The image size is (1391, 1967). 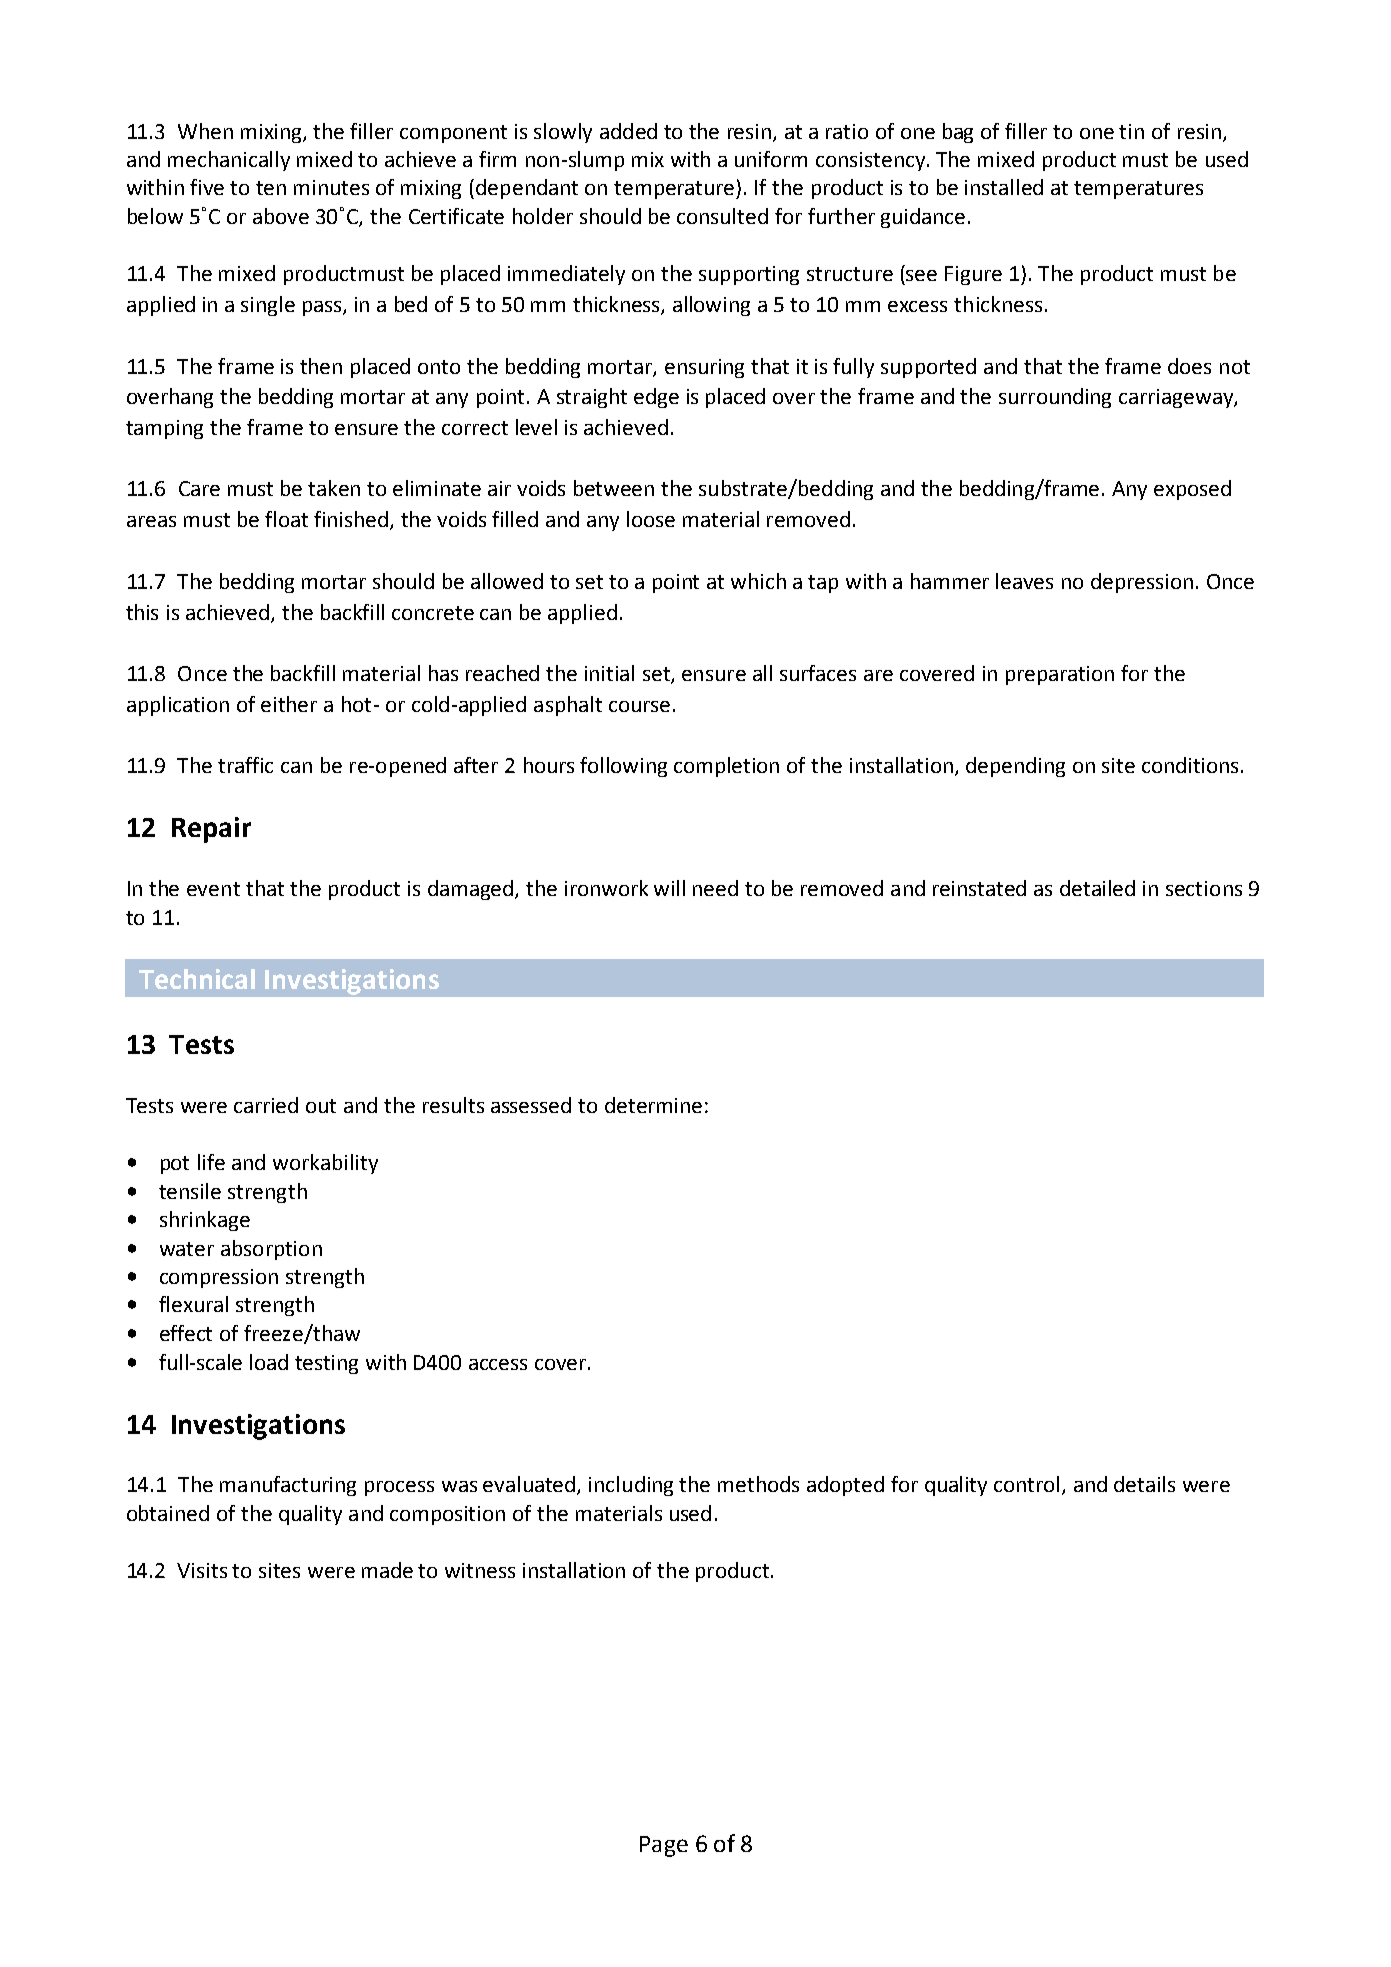 I want to click on details, so click(x=1144, y=1484).
